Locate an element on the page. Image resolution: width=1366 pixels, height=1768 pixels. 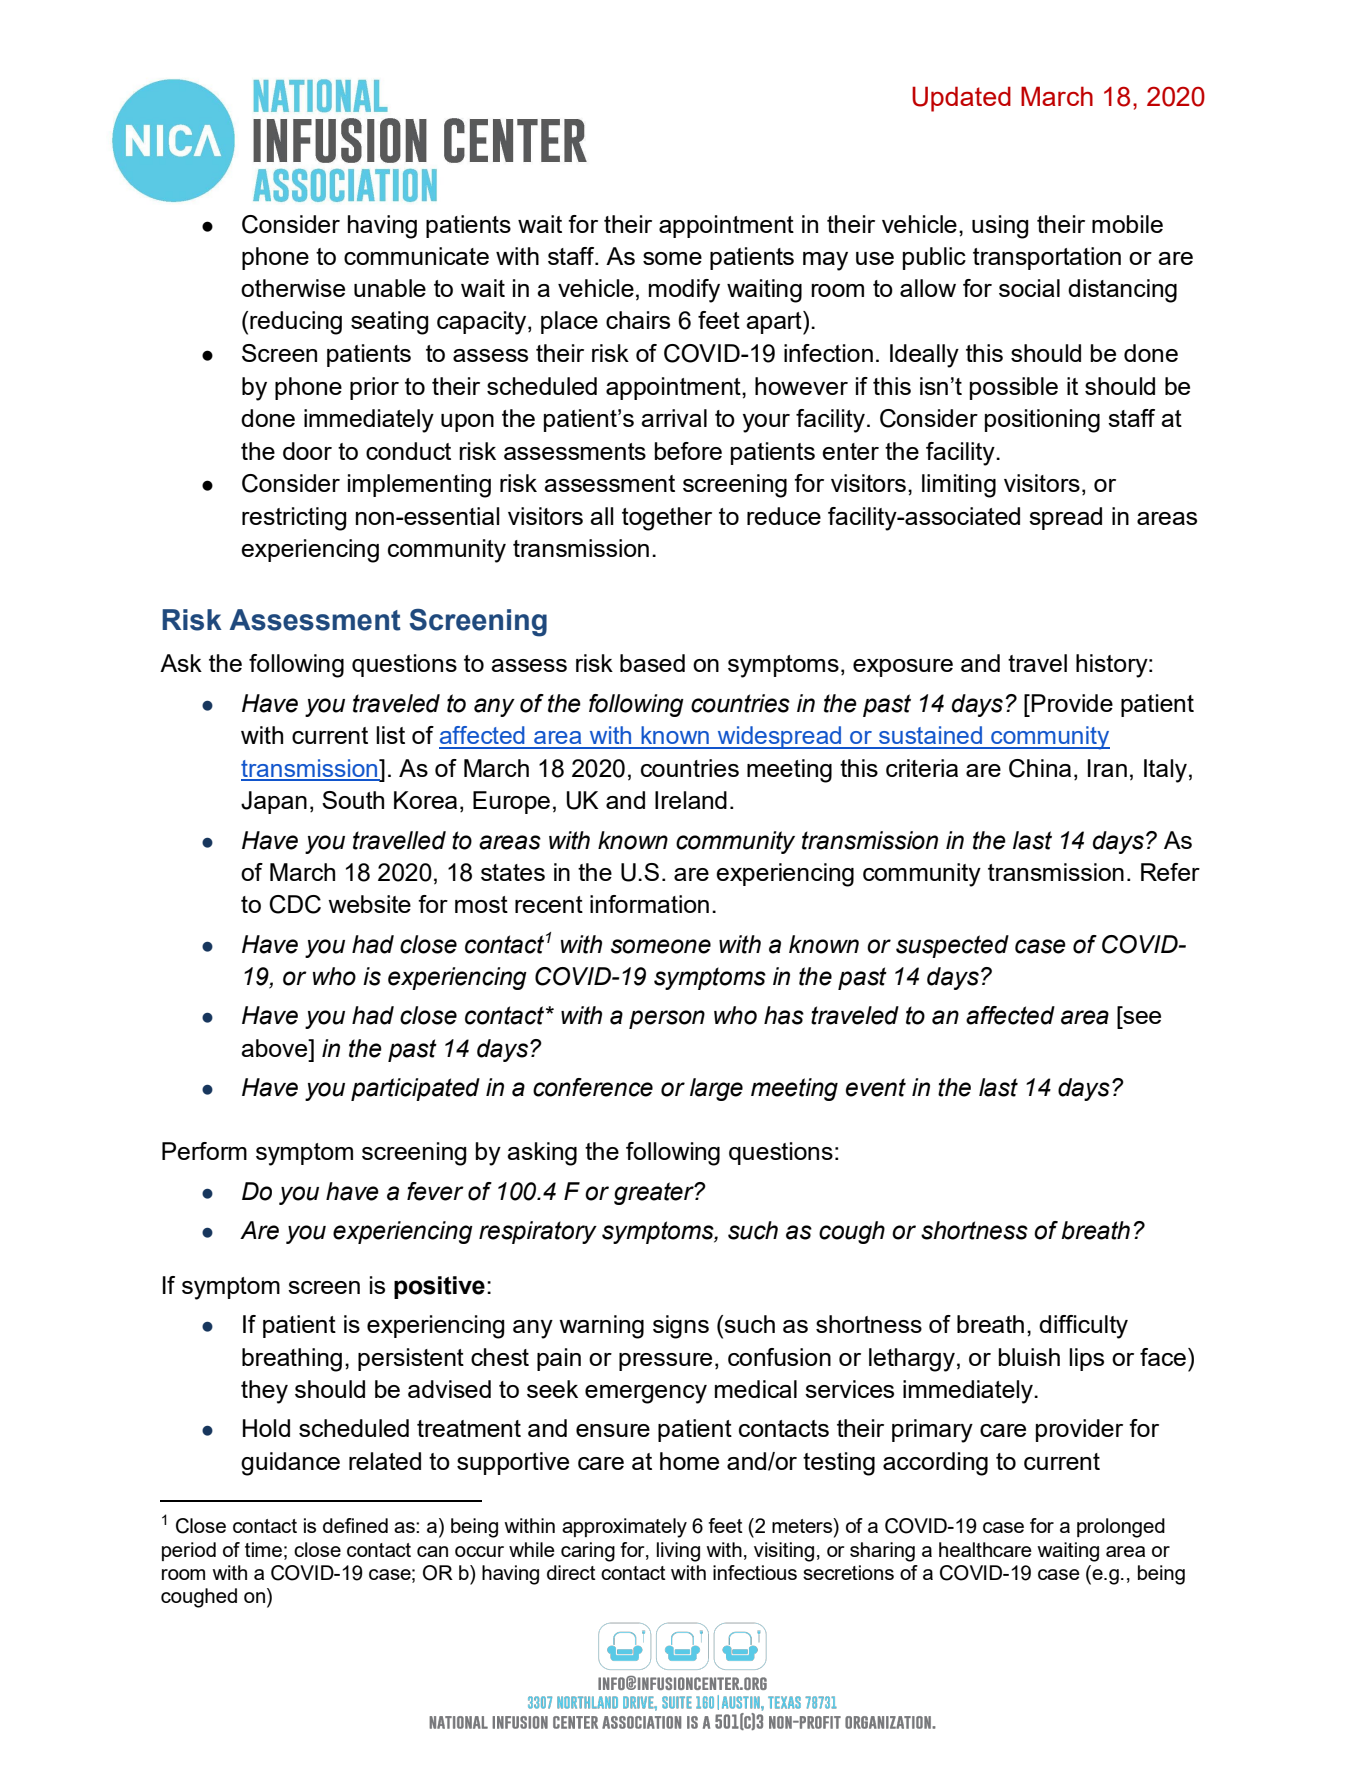
restricting is located at coordinates (294, 519).
